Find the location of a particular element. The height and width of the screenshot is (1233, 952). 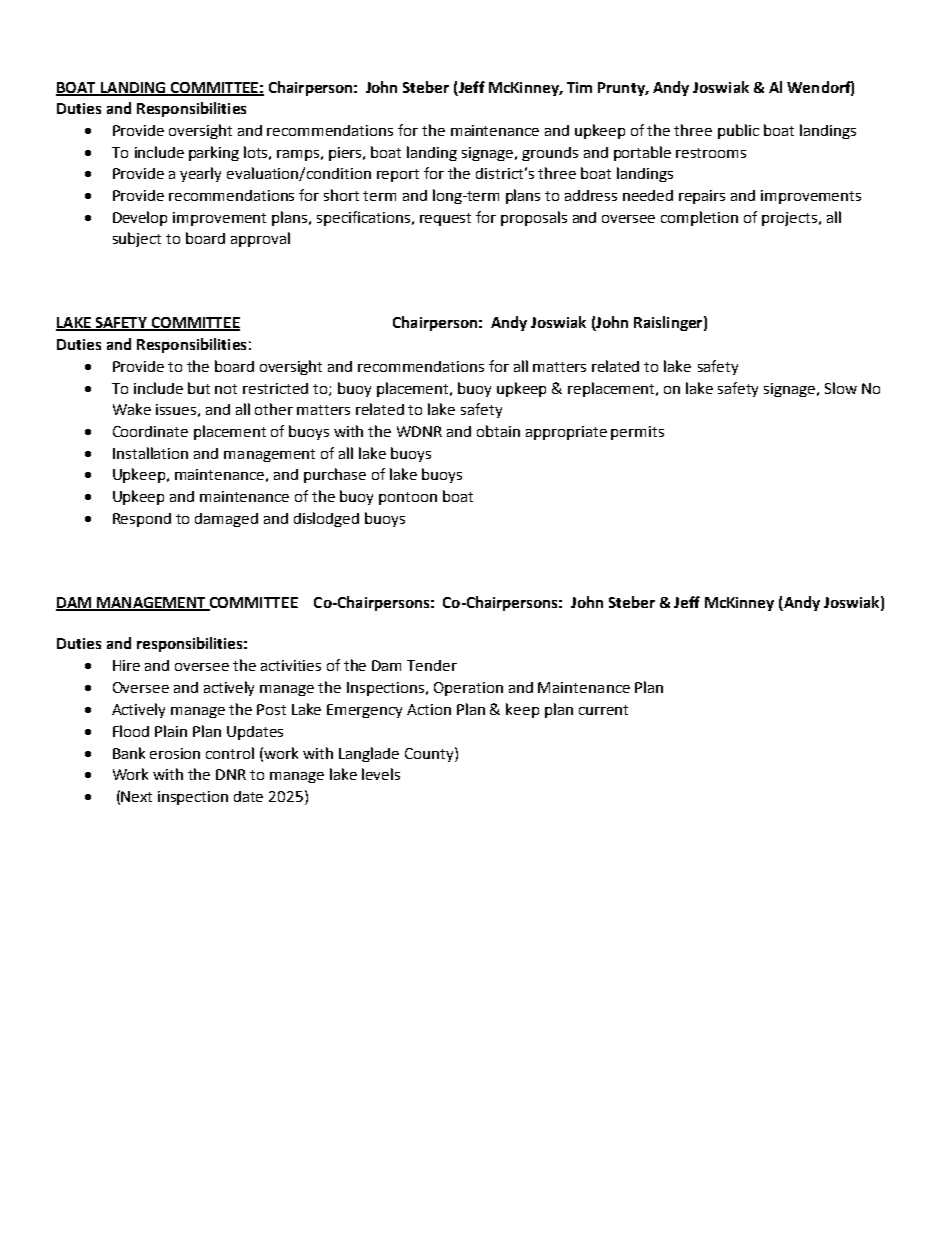

obtain is located at coordinates (498, 431).
